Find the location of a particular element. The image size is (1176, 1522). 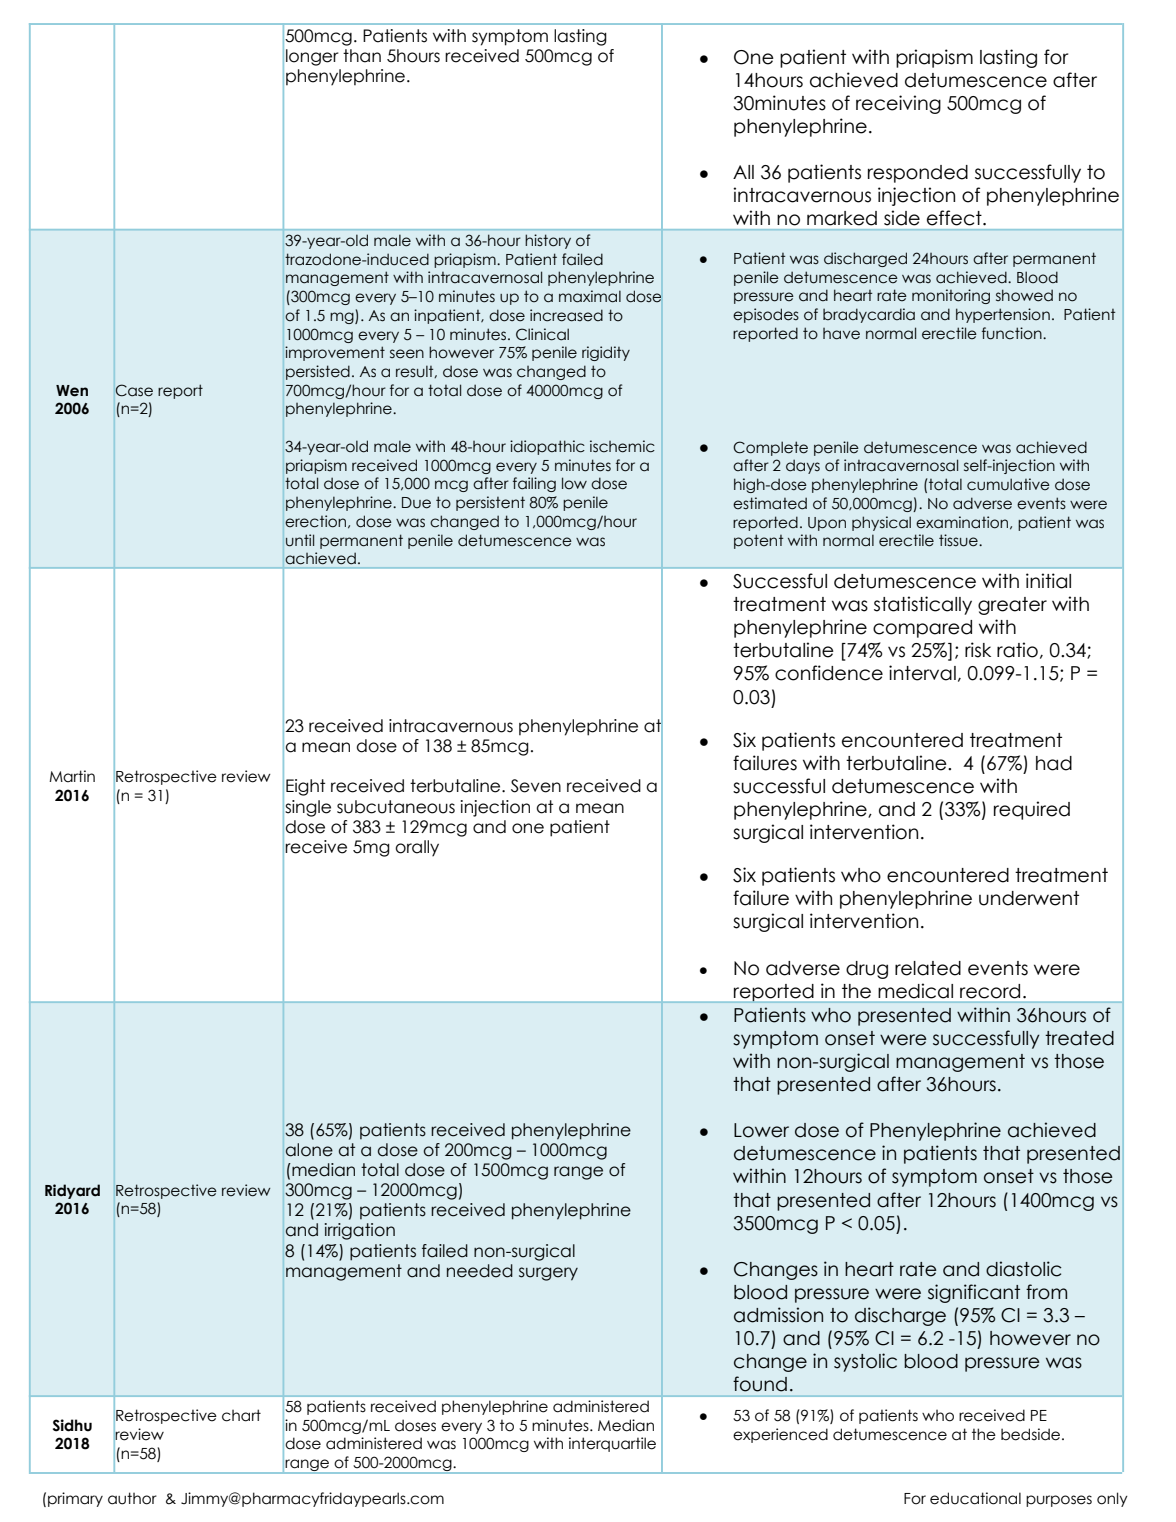

Case is located at coordinates (134, 390).
